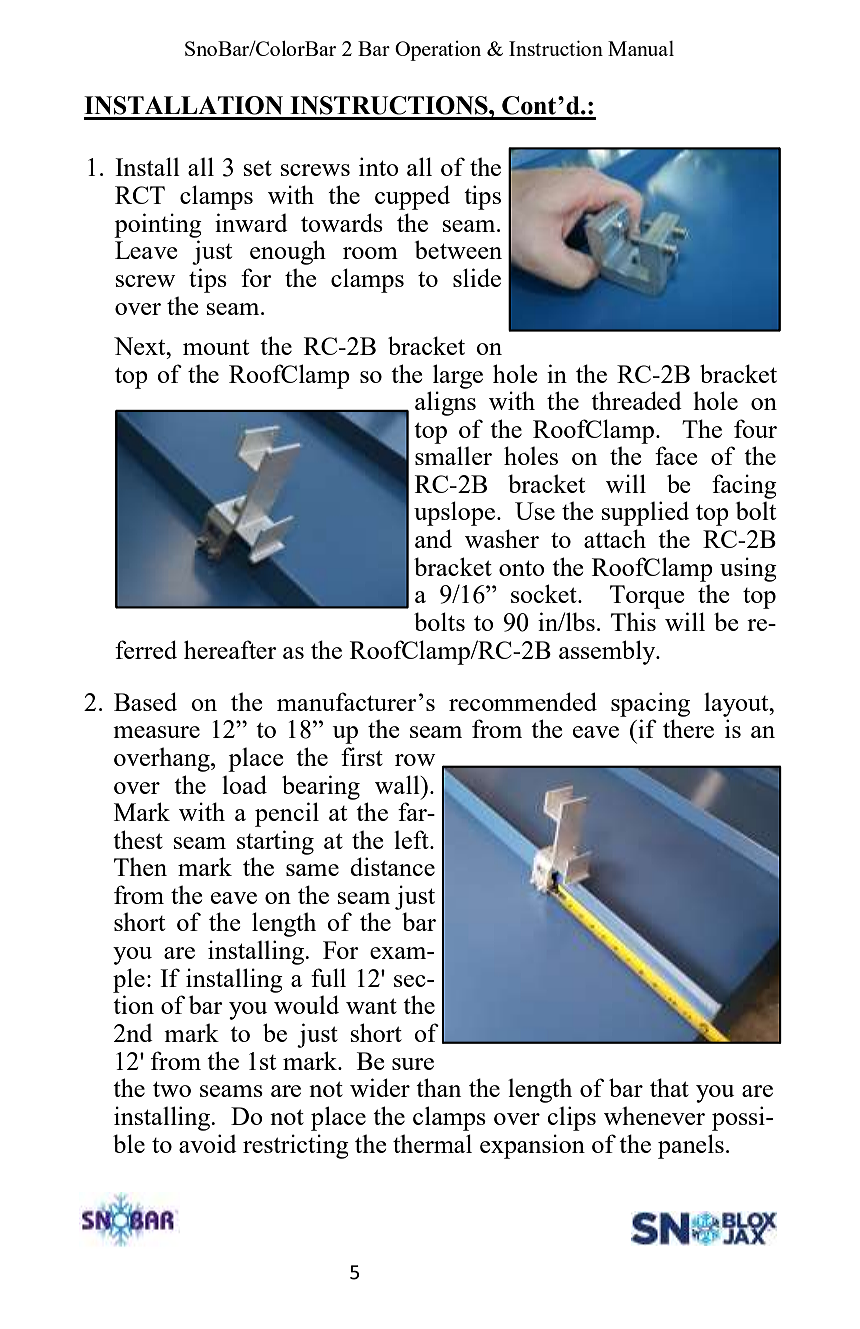 The width and height of the document is (860, 1329). What do you see at coordinates (688, 728) in the document?
I see `there` at bounding box center [688, 728].
